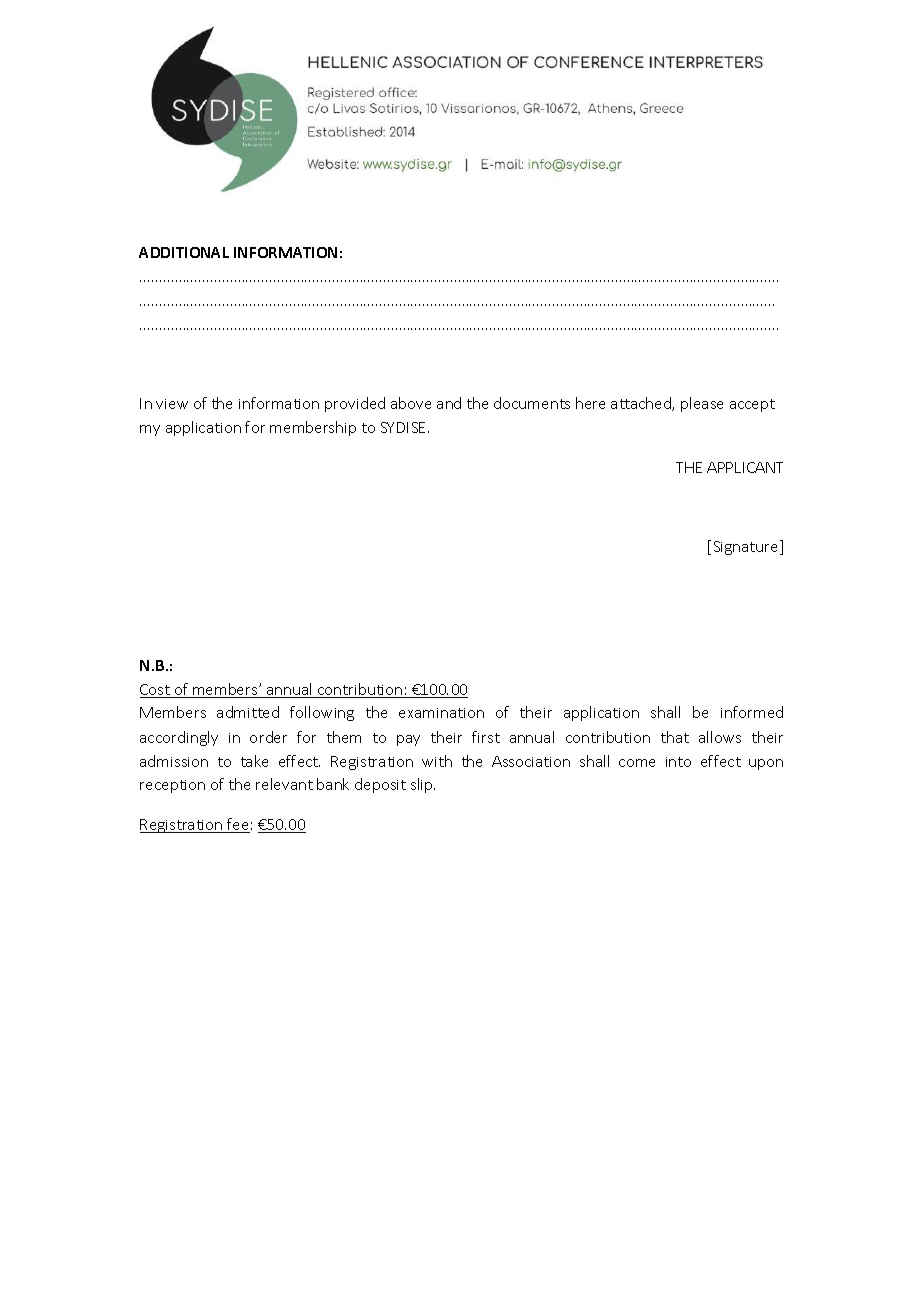  Describe the element at coordinates (702, 404) in the image. I see `please` at that location.
